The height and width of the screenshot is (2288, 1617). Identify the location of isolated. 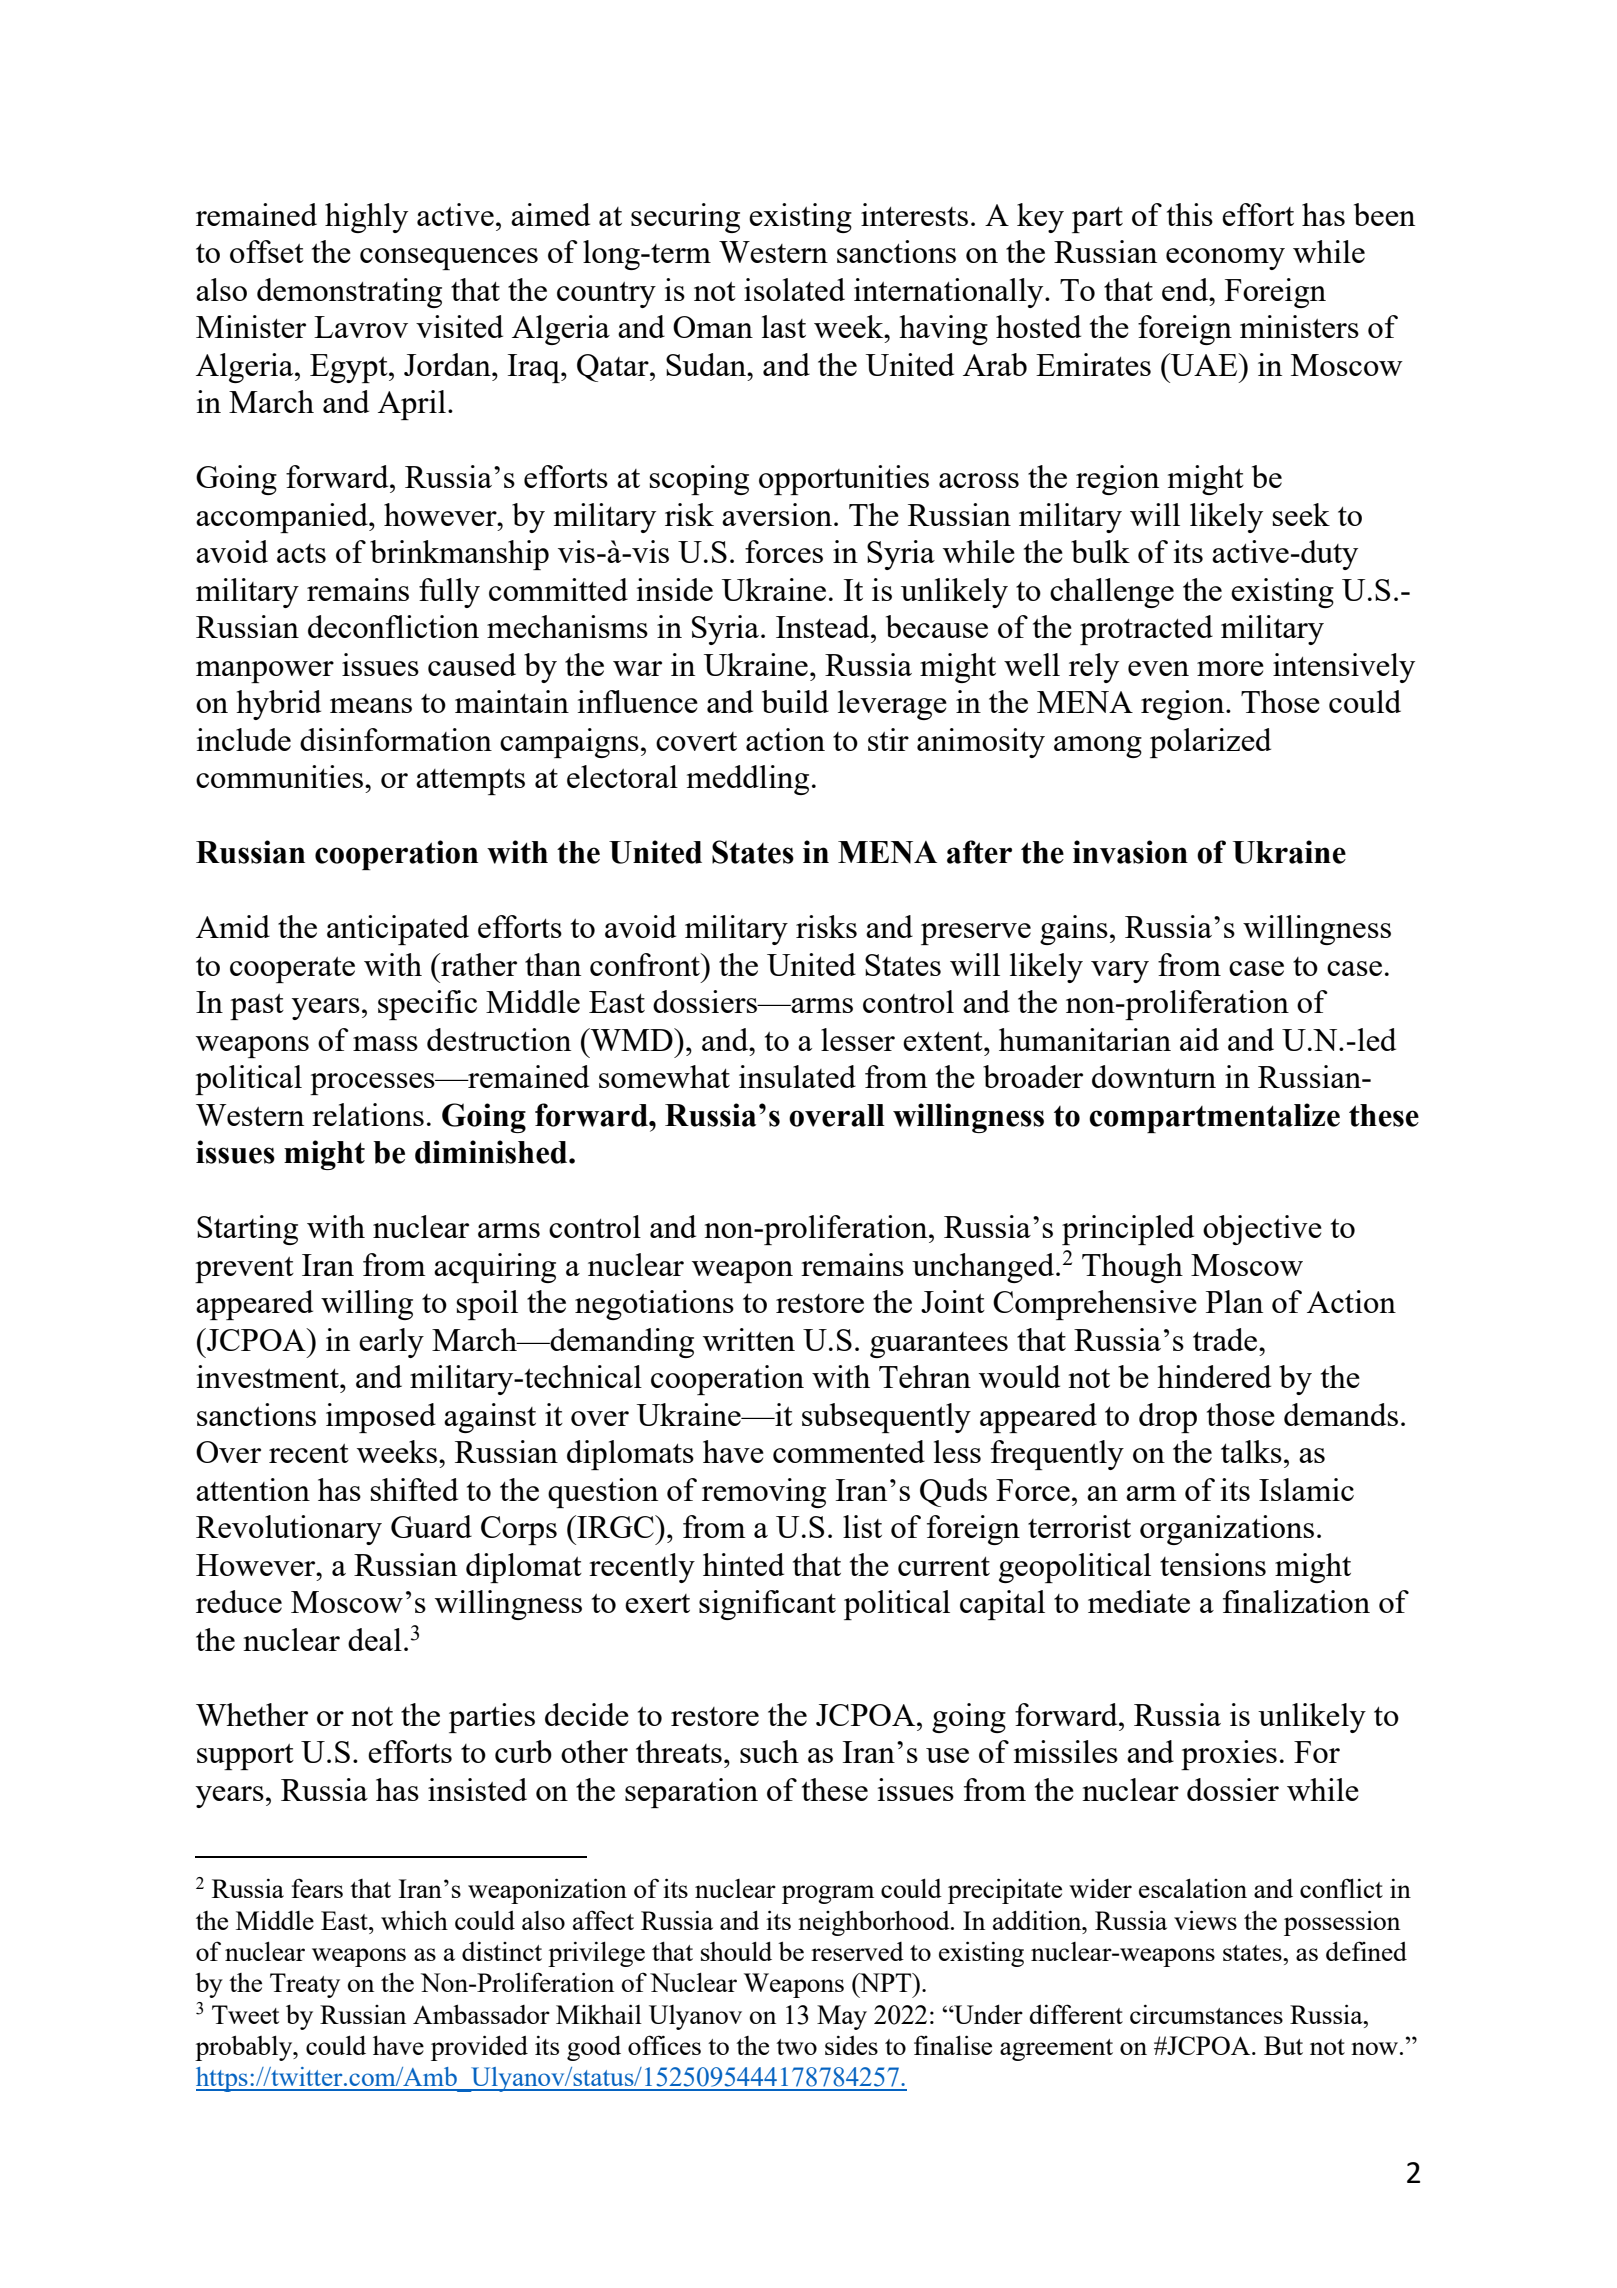
(794, 289).
